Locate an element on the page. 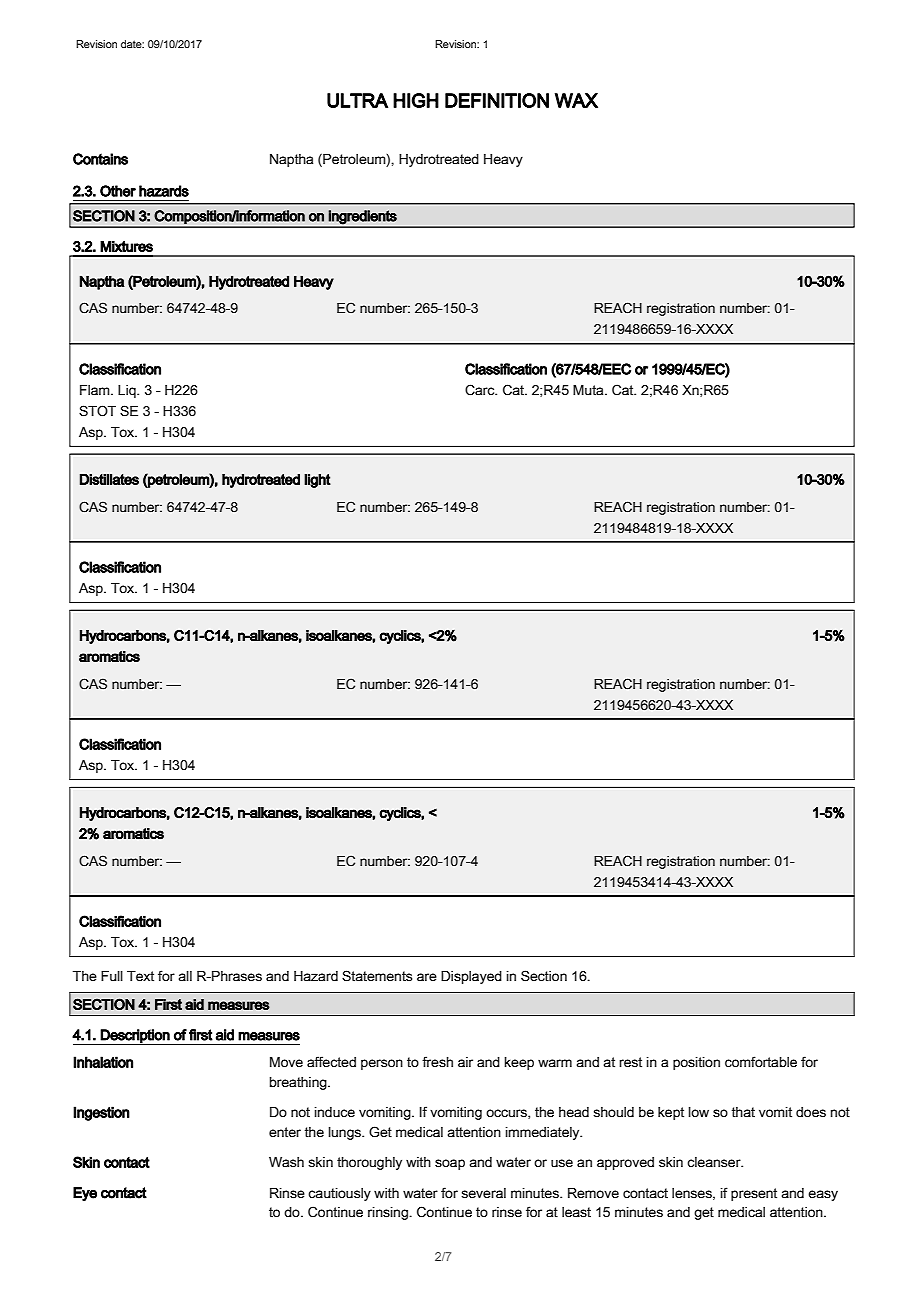  Flam is located at coordinates (96, 390).
